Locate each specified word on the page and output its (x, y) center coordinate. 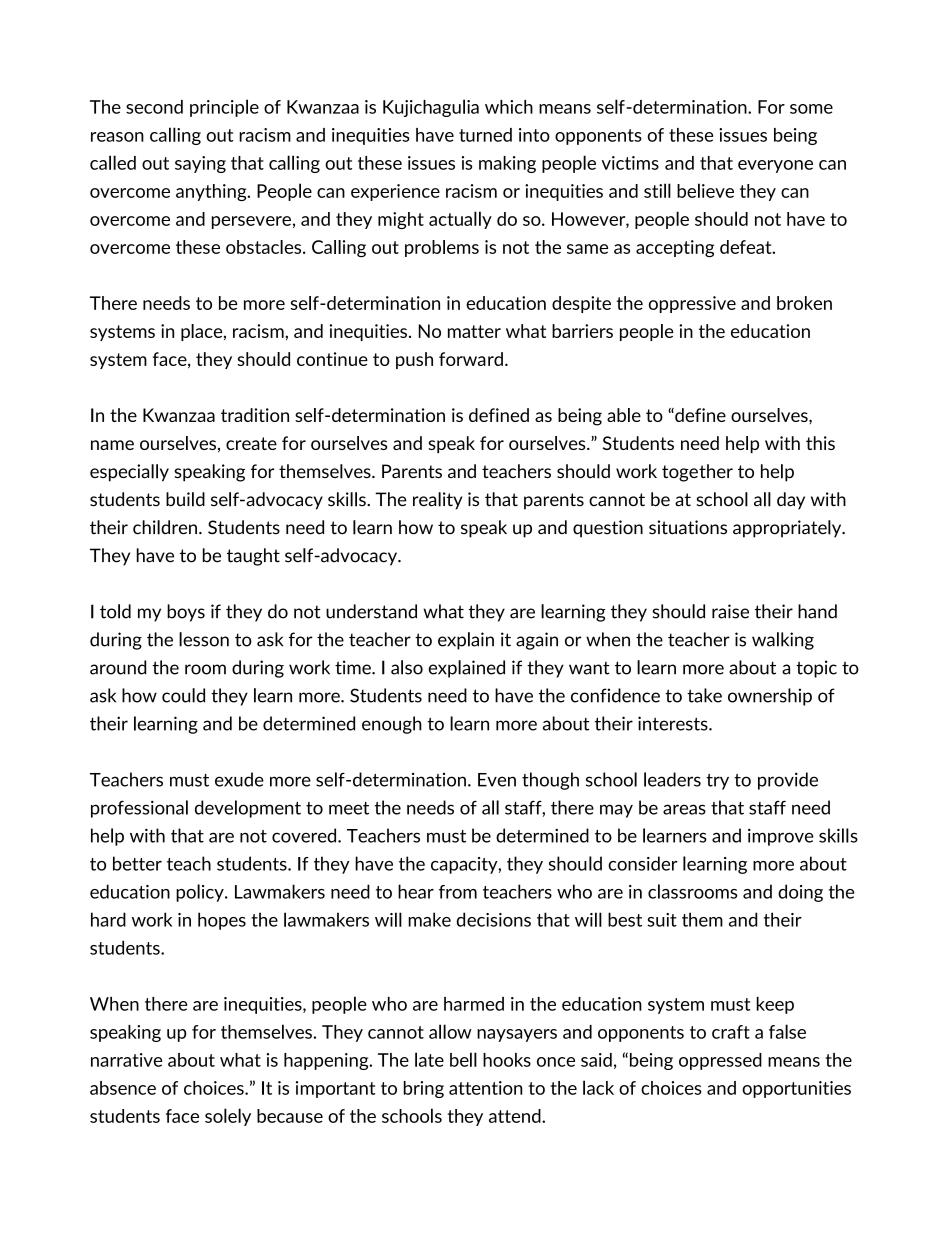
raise (730, 611)
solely (228, 1117)
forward (471, 359)
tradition (255, 415)
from (458, 892)
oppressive (692, 304)
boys (186, 613)
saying (200, 164)
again (537, 641)
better (137, 863)
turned (485, 135)
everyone (775, 166)
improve (781, 837)
